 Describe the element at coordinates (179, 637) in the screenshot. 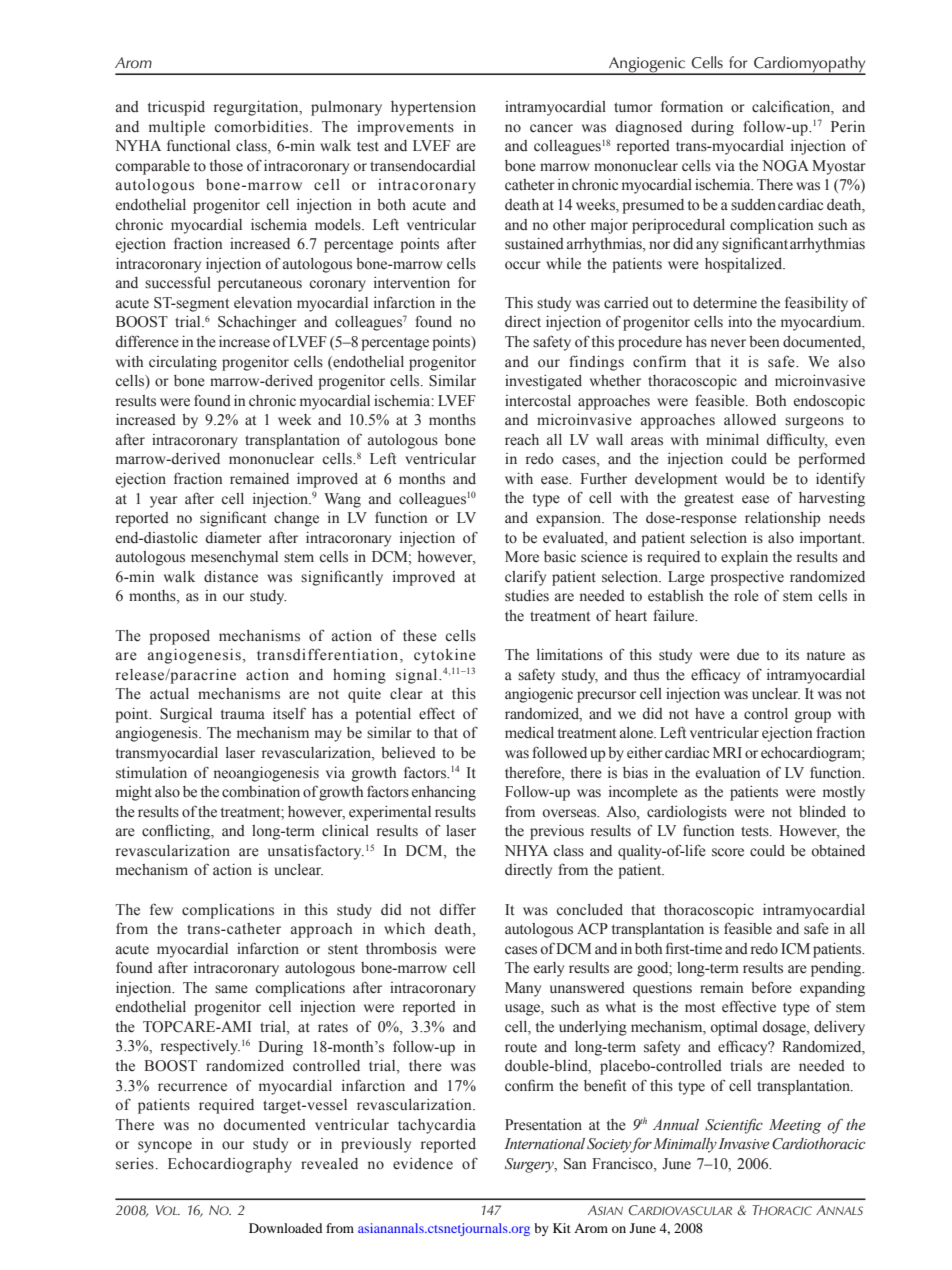

I see `proposed` at that location.
